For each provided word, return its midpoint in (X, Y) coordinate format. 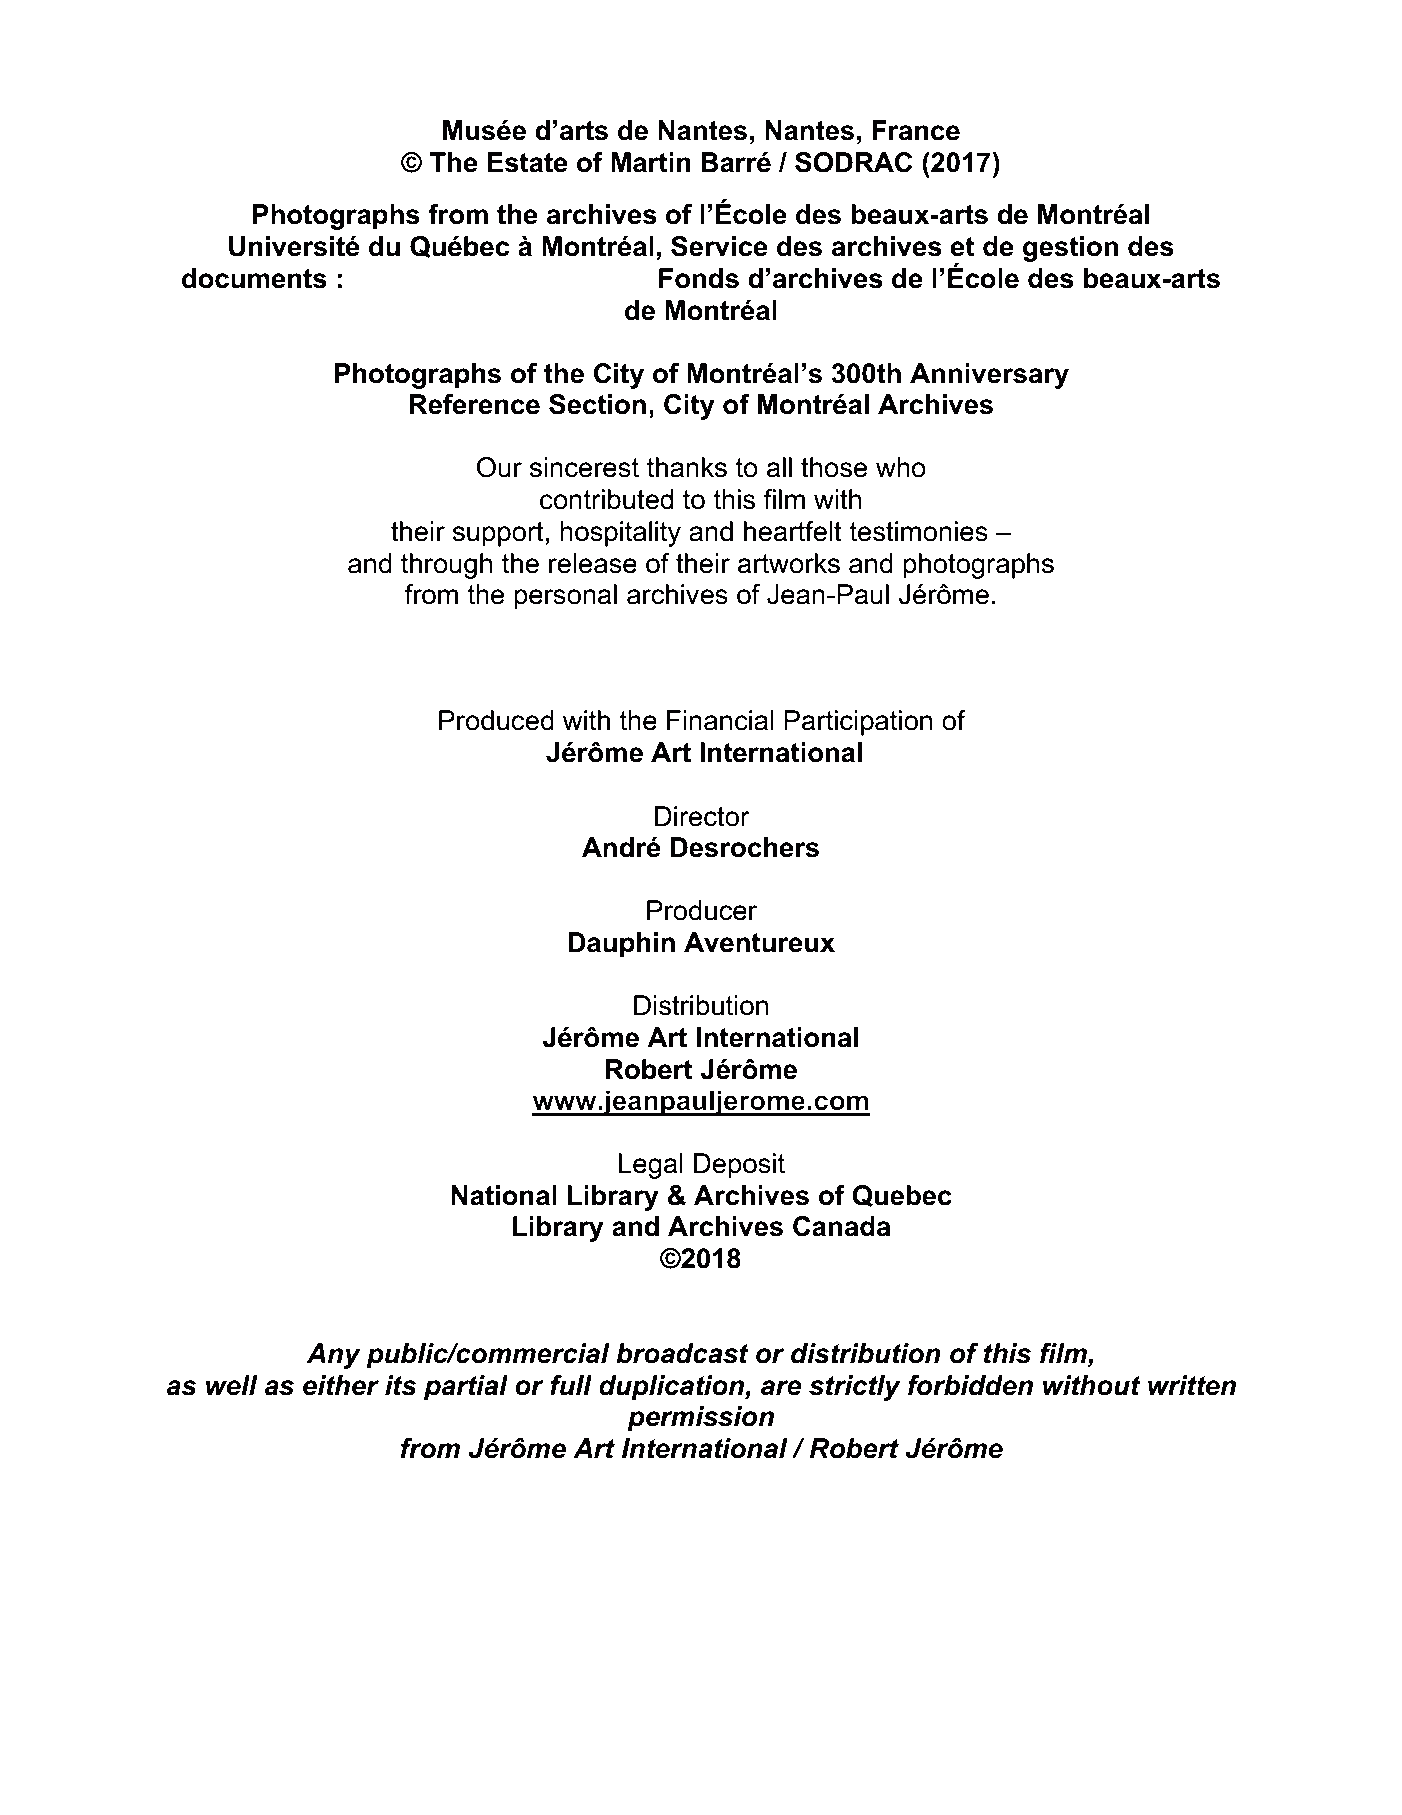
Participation (858, 723)
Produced (496, 720)
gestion (1070, 249)
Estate (527, 162)
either (341, 1385)
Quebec (902, 1196)
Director (702, 816)
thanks (687, 467)
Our (499, 467)
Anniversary (989, 376)
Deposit (739, 1166)
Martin (651, 162)
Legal (651, 1166)
